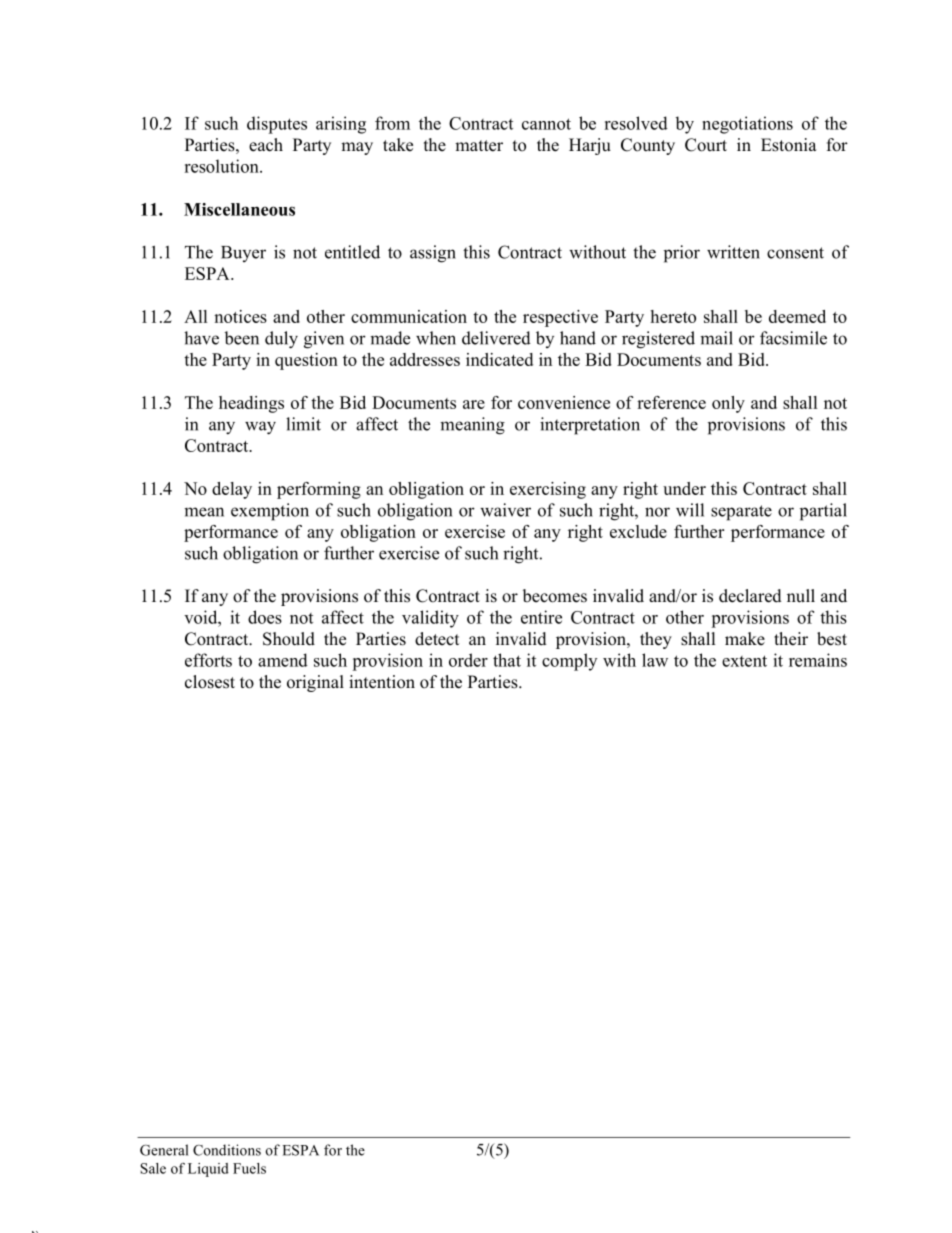 The height and width of the image is (1233, 952). What do you see at coordinates (745, 639) in the image?
I see `make` at bounding box center [745, 639].
